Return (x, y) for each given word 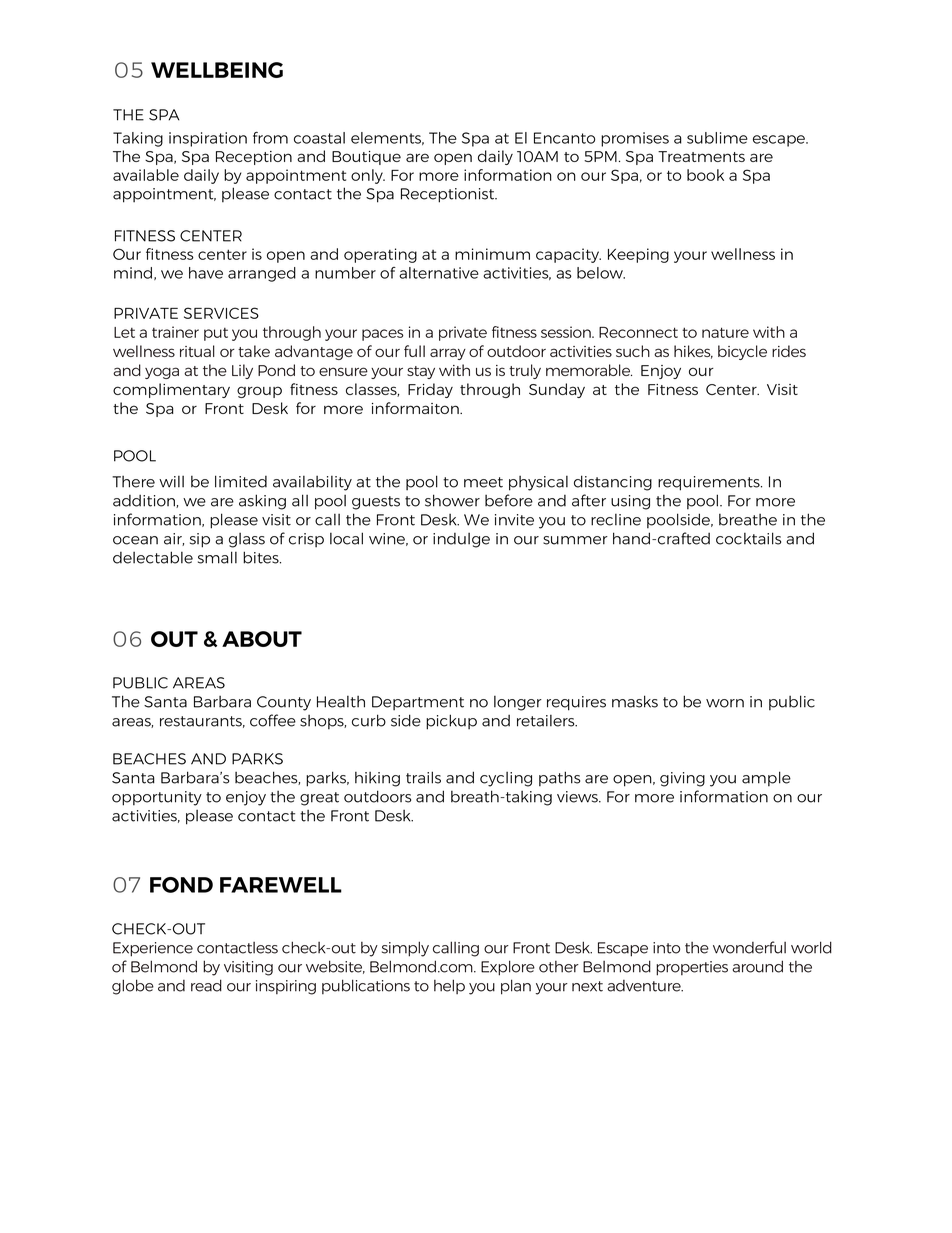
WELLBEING (217, 70)
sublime (717, 138)
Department (418, 703)
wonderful (749, 947)
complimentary (171, 390)
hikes (693, 352)
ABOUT (262, 639)
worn (725, 703)
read (206, 985)
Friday (430, 390)
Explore (508, 968)
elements (387, 138)
